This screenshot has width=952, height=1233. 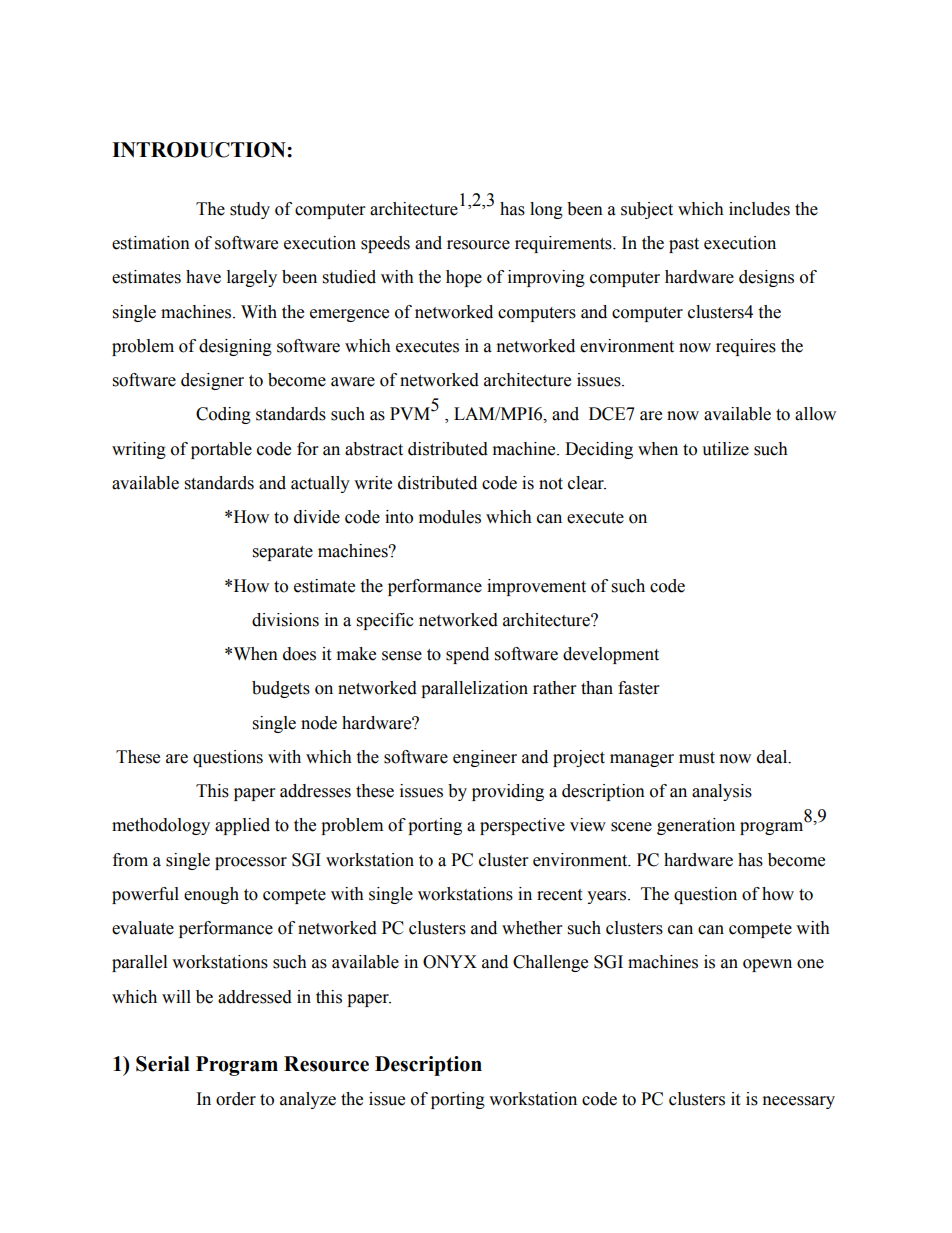 What do you see at coordinates (285, 620) in the screenshot?
I see `divisions` at bounding box center [285, 620].
